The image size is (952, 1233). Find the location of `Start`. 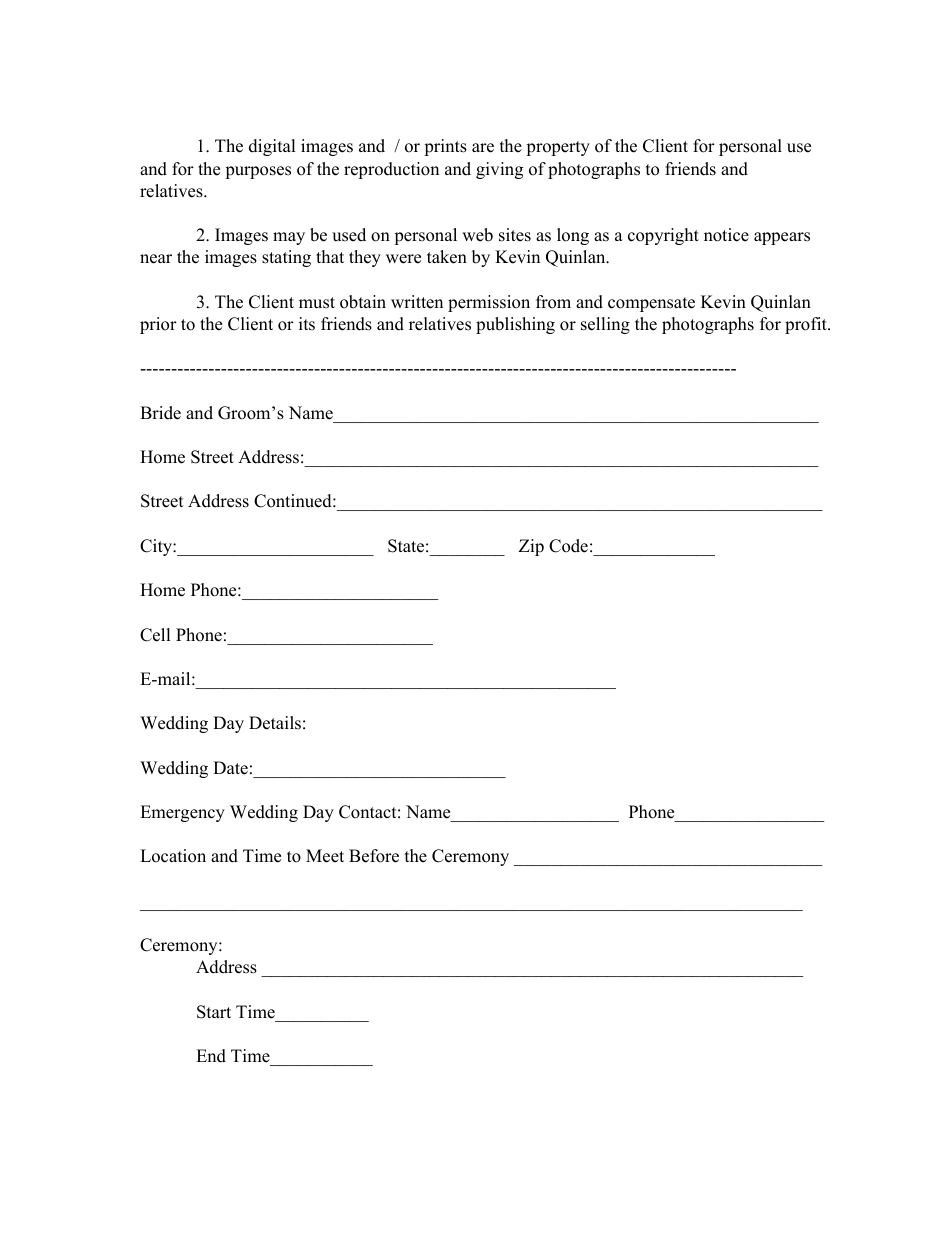

Start is located at coordinates (214, 1012).
